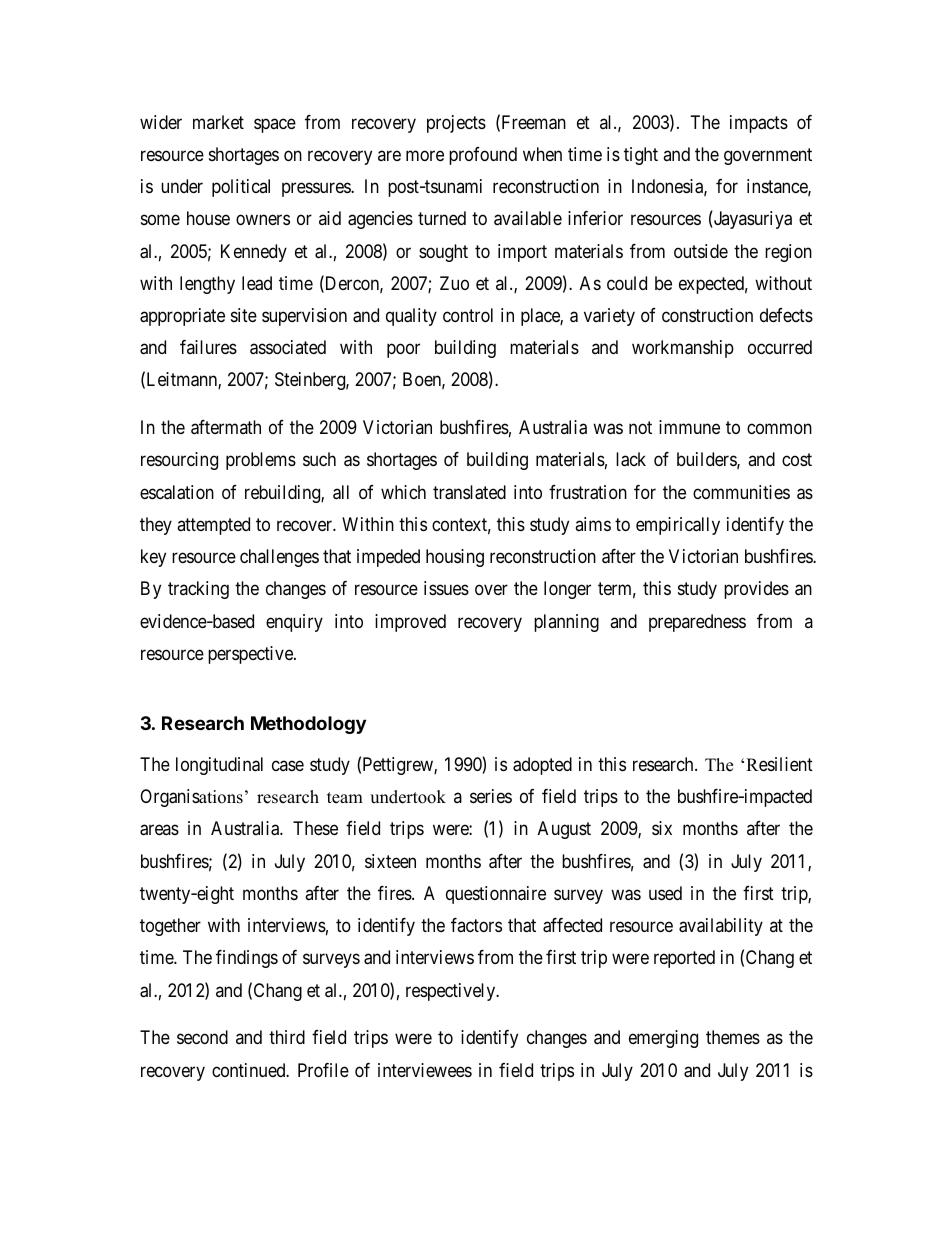 The image size is (952, 1233). What do you see at coordinates (469, 492) in the image?
I see `translated` at bounding box center [469, 492].
